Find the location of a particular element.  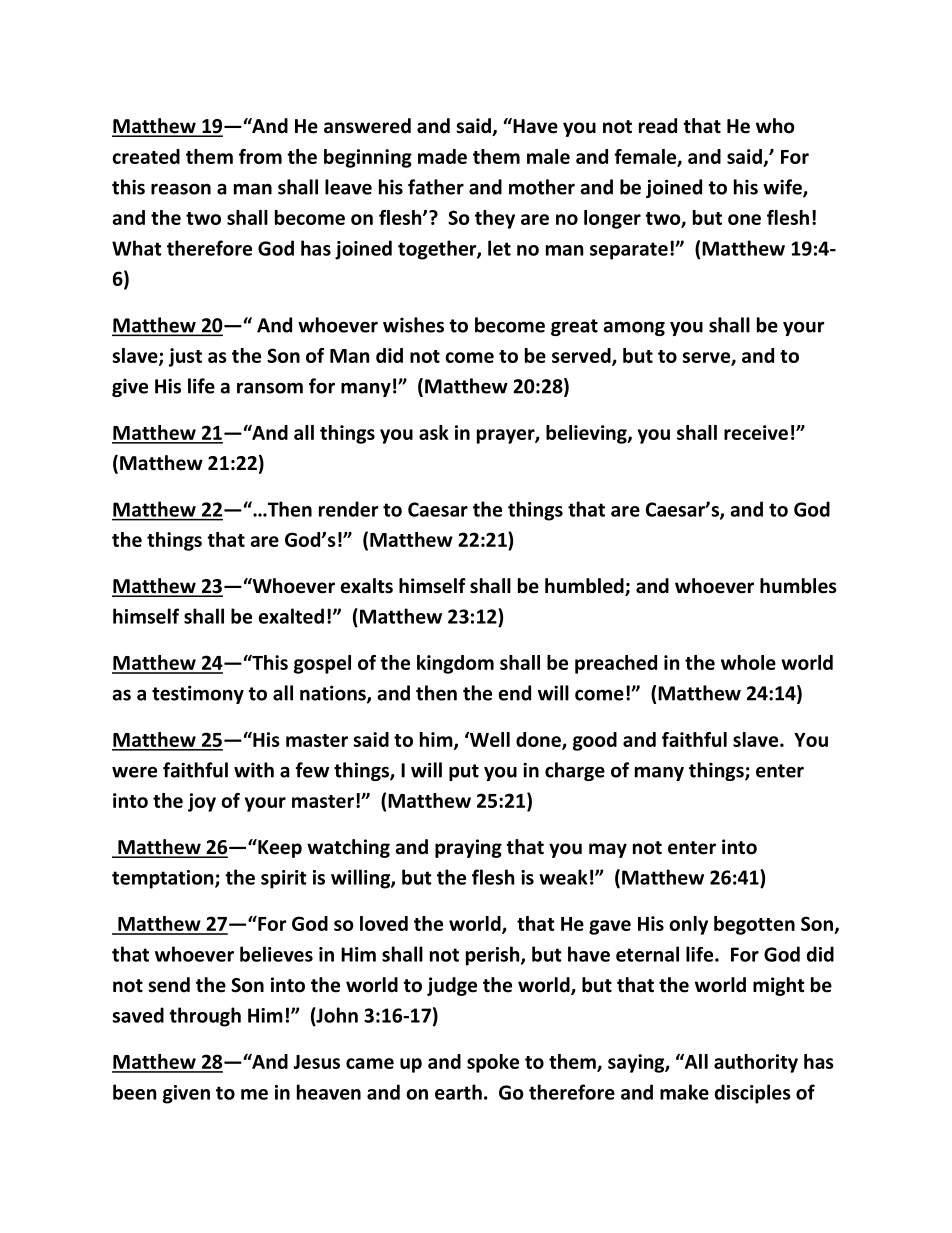

read is located at coordinates (658, 126).
